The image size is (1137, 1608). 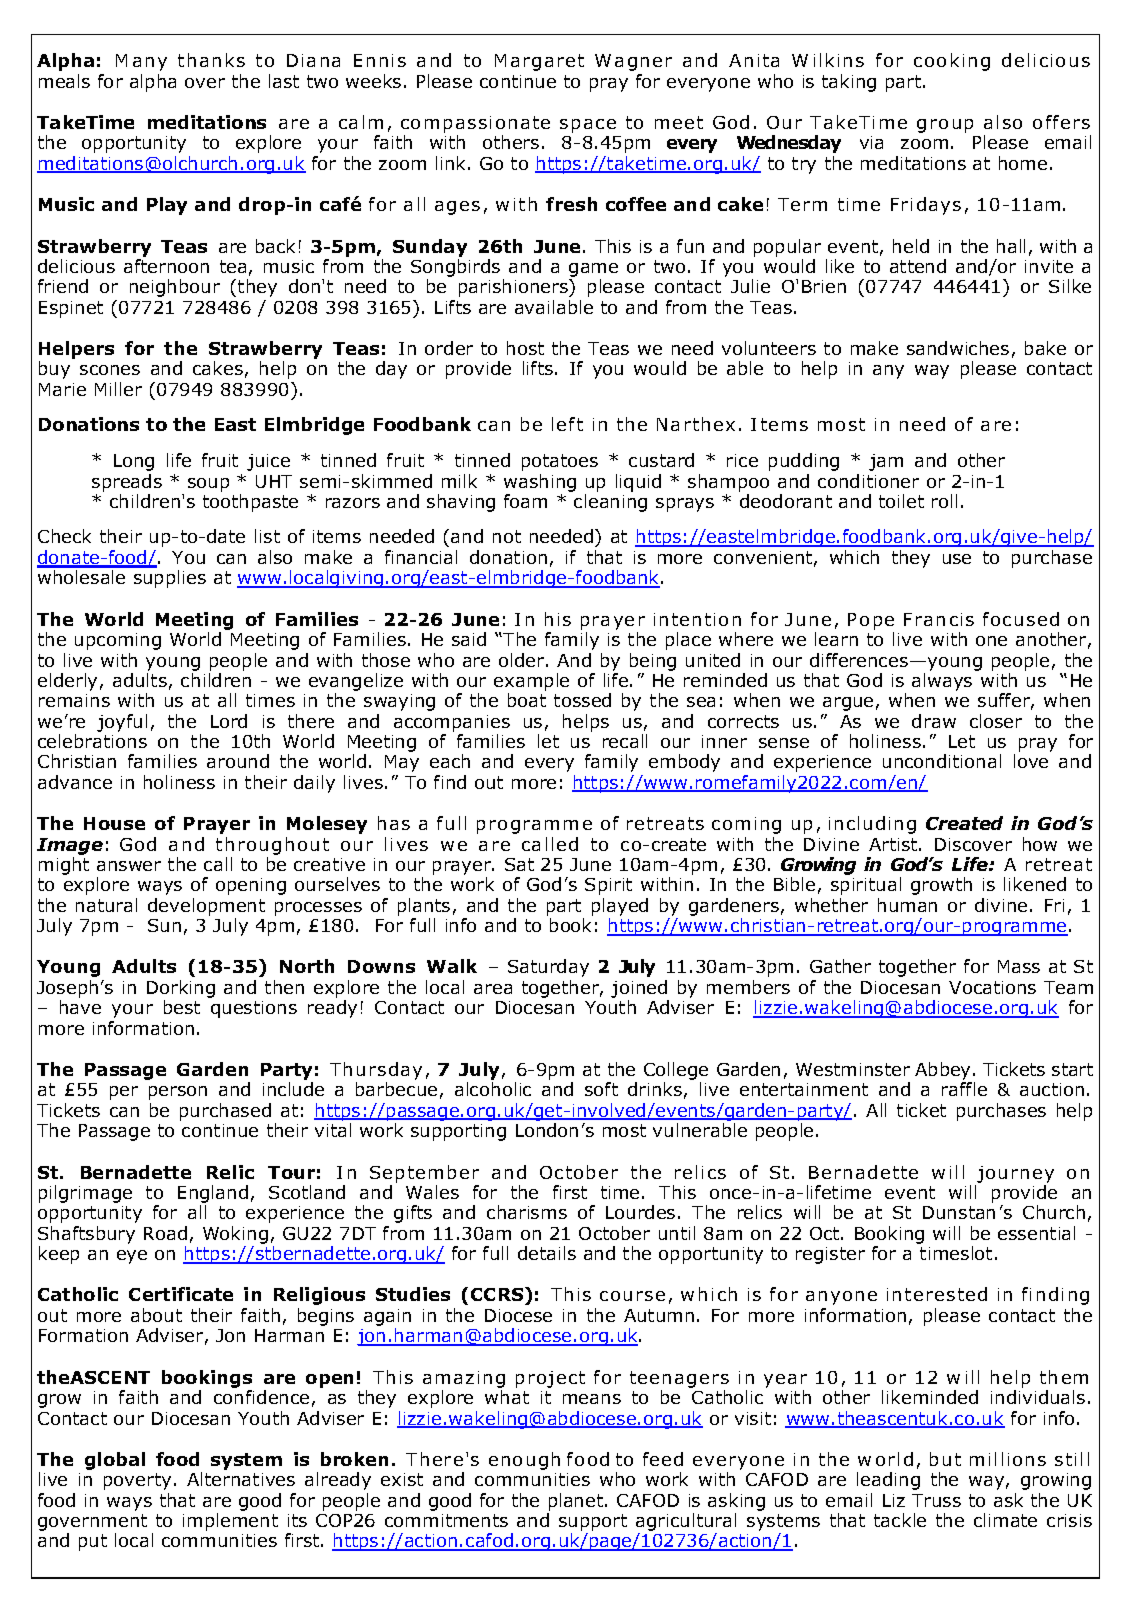 I want to click on enough, so click(x=524, y=1461).
